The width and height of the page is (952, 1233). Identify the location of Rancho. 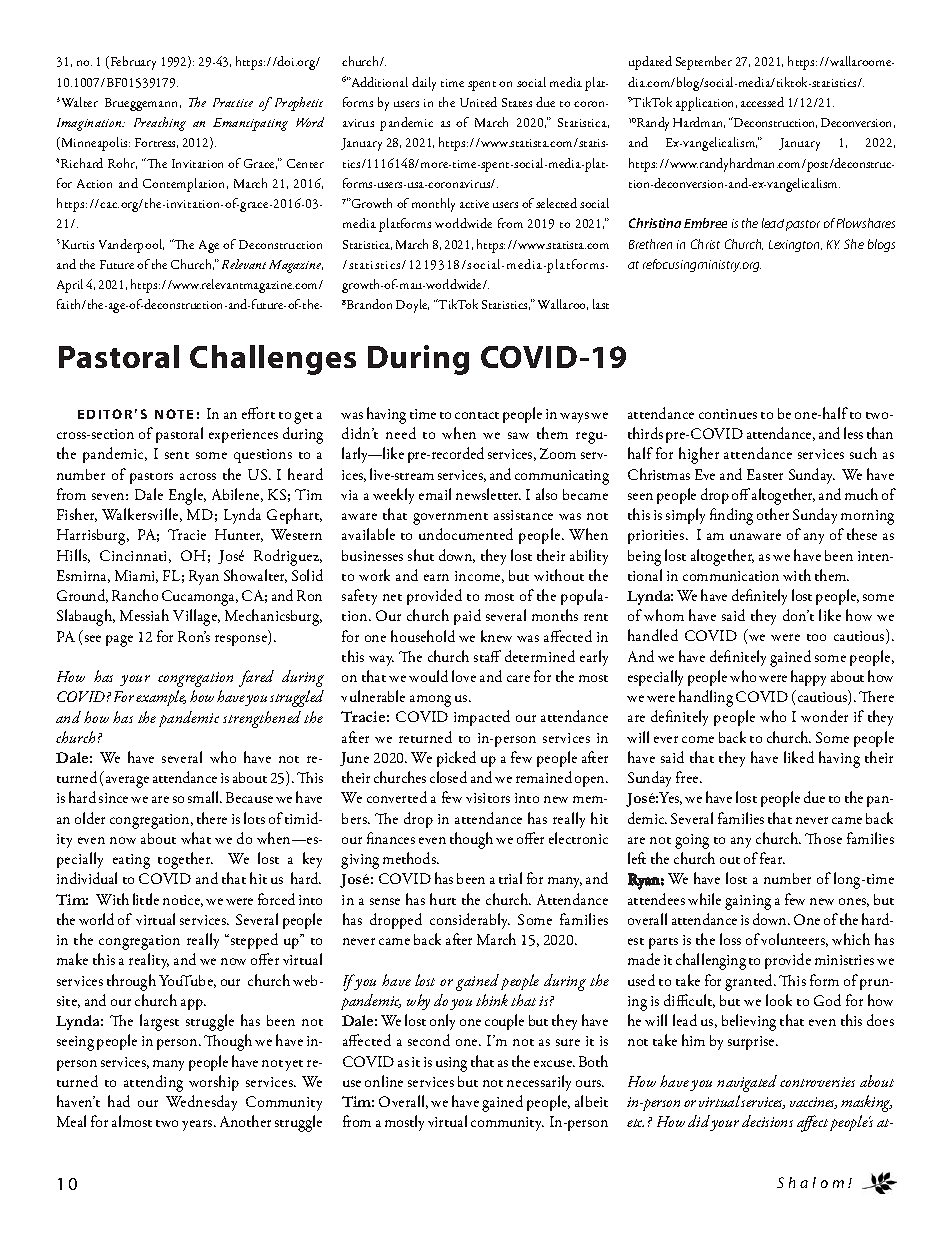
(135, 595).
